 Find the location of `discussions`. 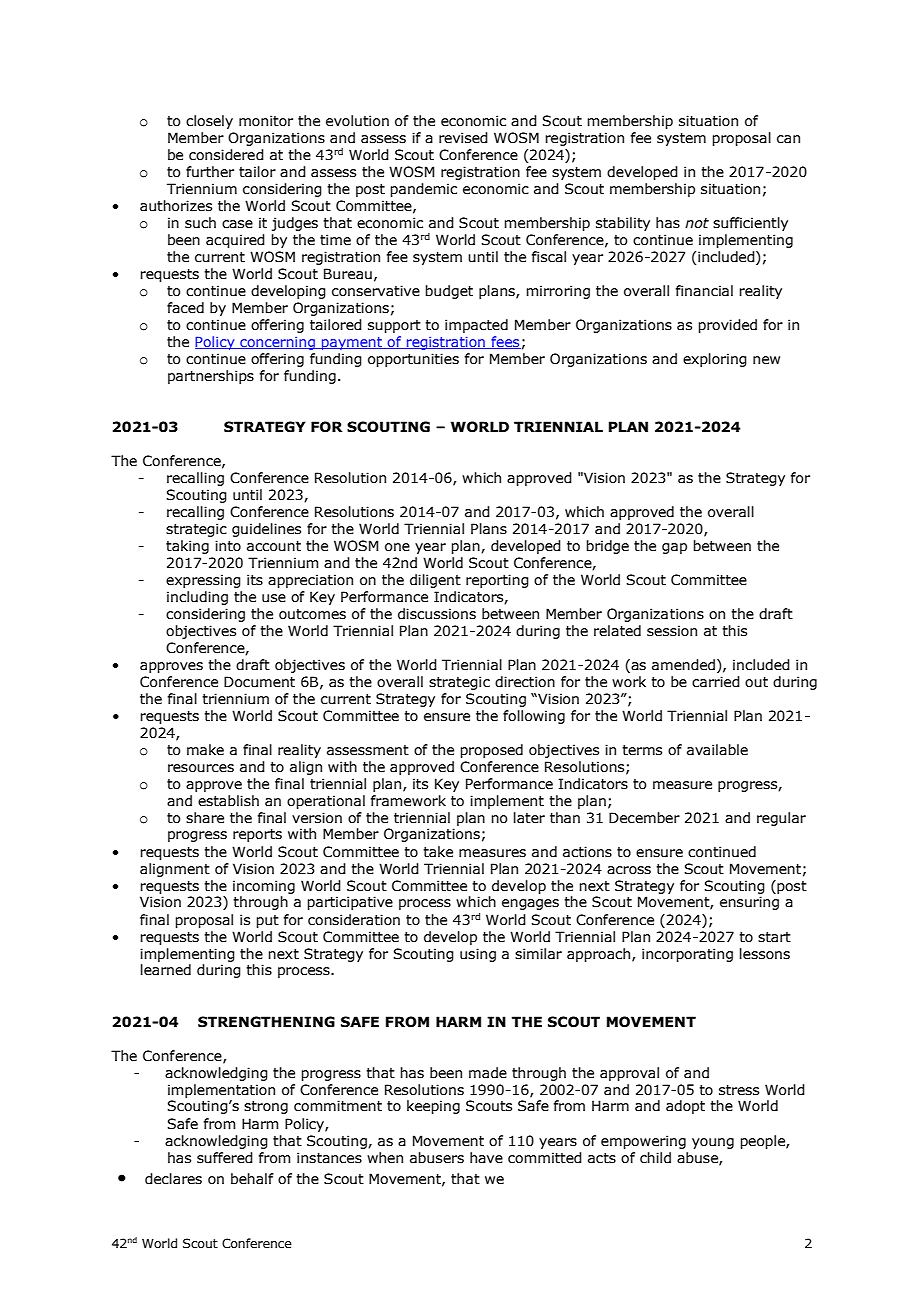

discussions is located at coordinates (437, 614).
